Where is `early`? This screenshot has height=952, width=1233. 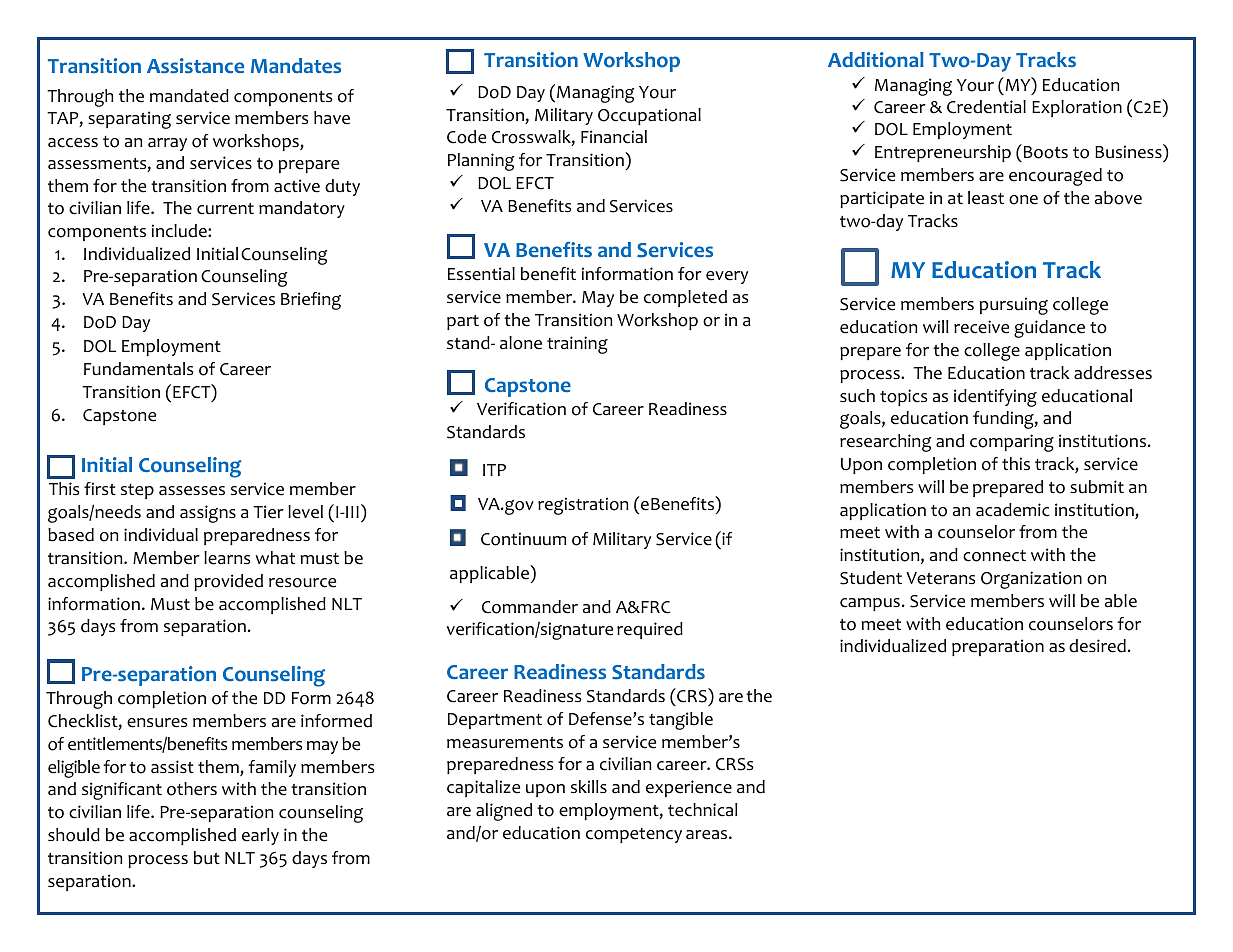
early is located at coordinates (260, 836).
